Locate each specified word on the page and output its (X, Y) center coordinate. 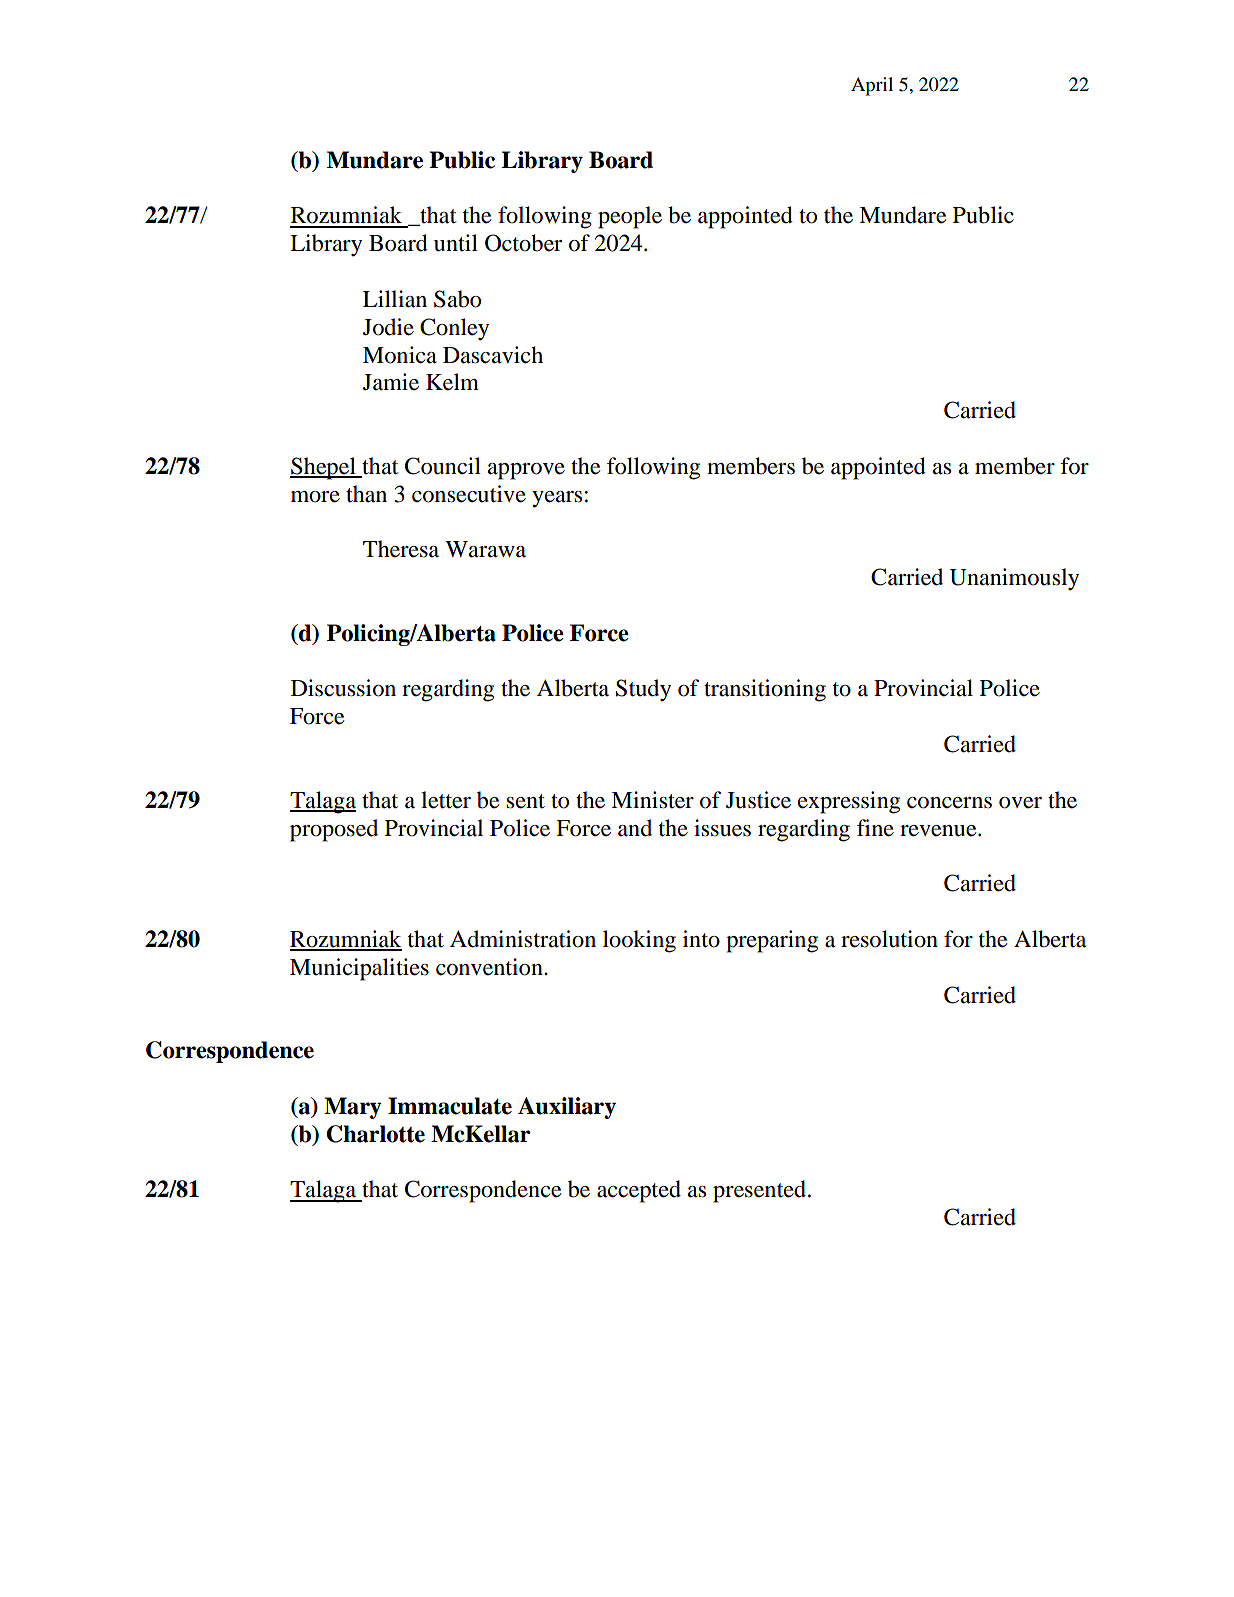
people (630, 217)
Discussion (343, 688)
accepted (639, 1191)
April (872, 86)
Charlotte (375, 1134)
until (456, 243)
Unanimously (1014, 579)
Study (643, 690)
